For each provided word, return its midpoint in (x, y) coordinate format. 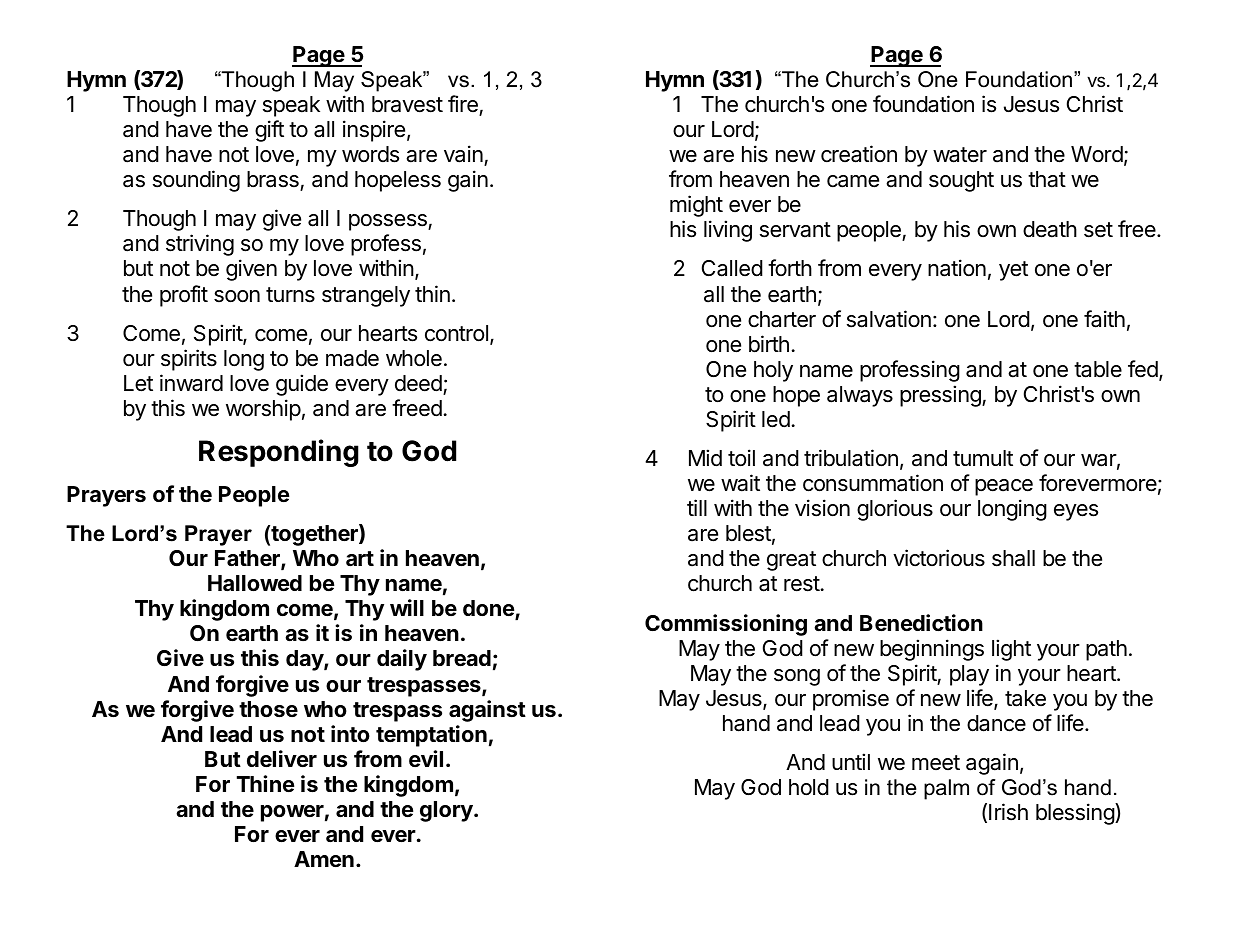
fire (463, 104)
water (960, 155)
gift (269, 131)
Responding (279, 453)
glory (447, 811)
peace (1004, 487)
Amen (324, 859)
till (697, 507)
